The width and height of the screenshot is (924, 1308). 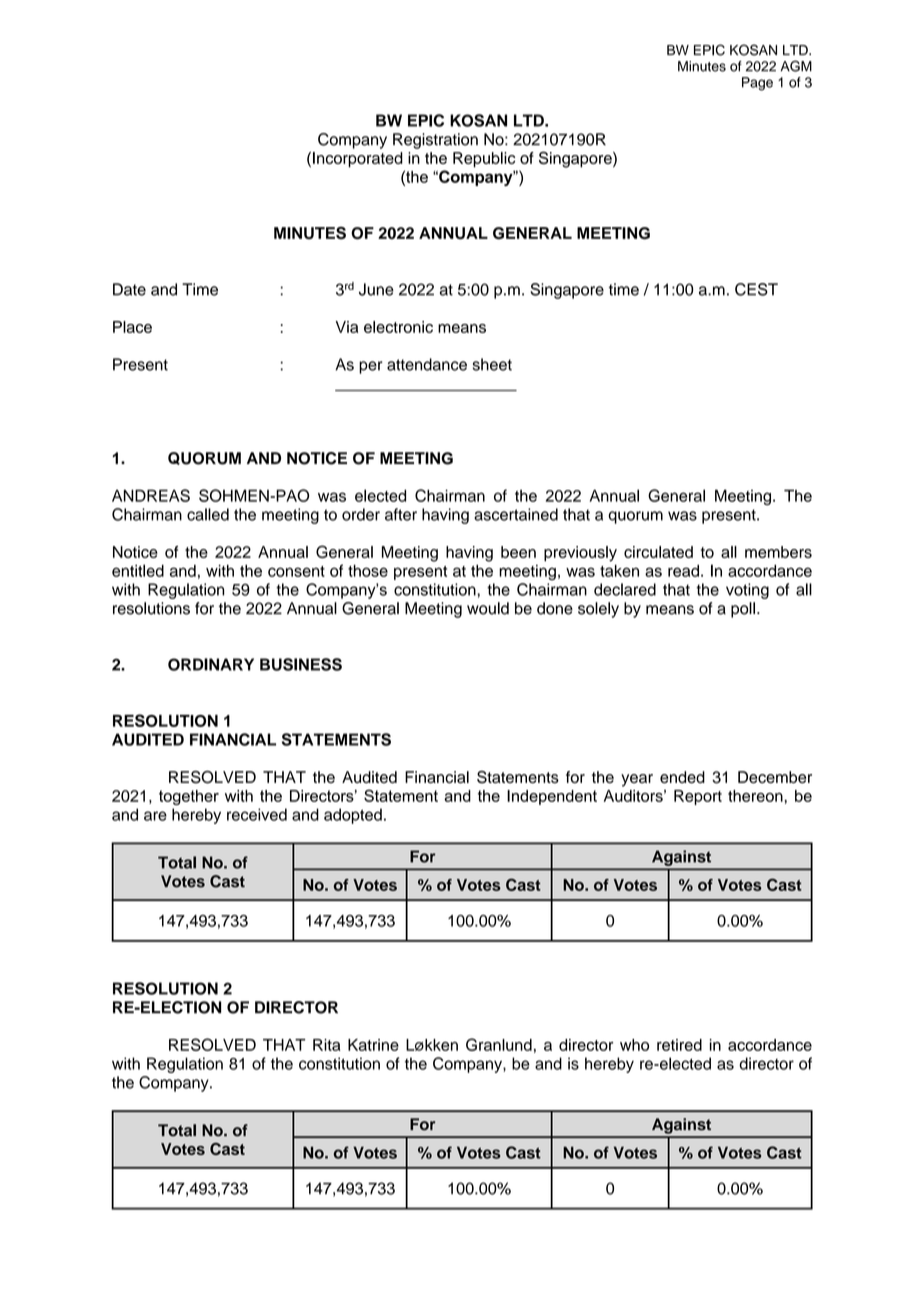 I want to click on sheet, so click(x=492, y=364).
